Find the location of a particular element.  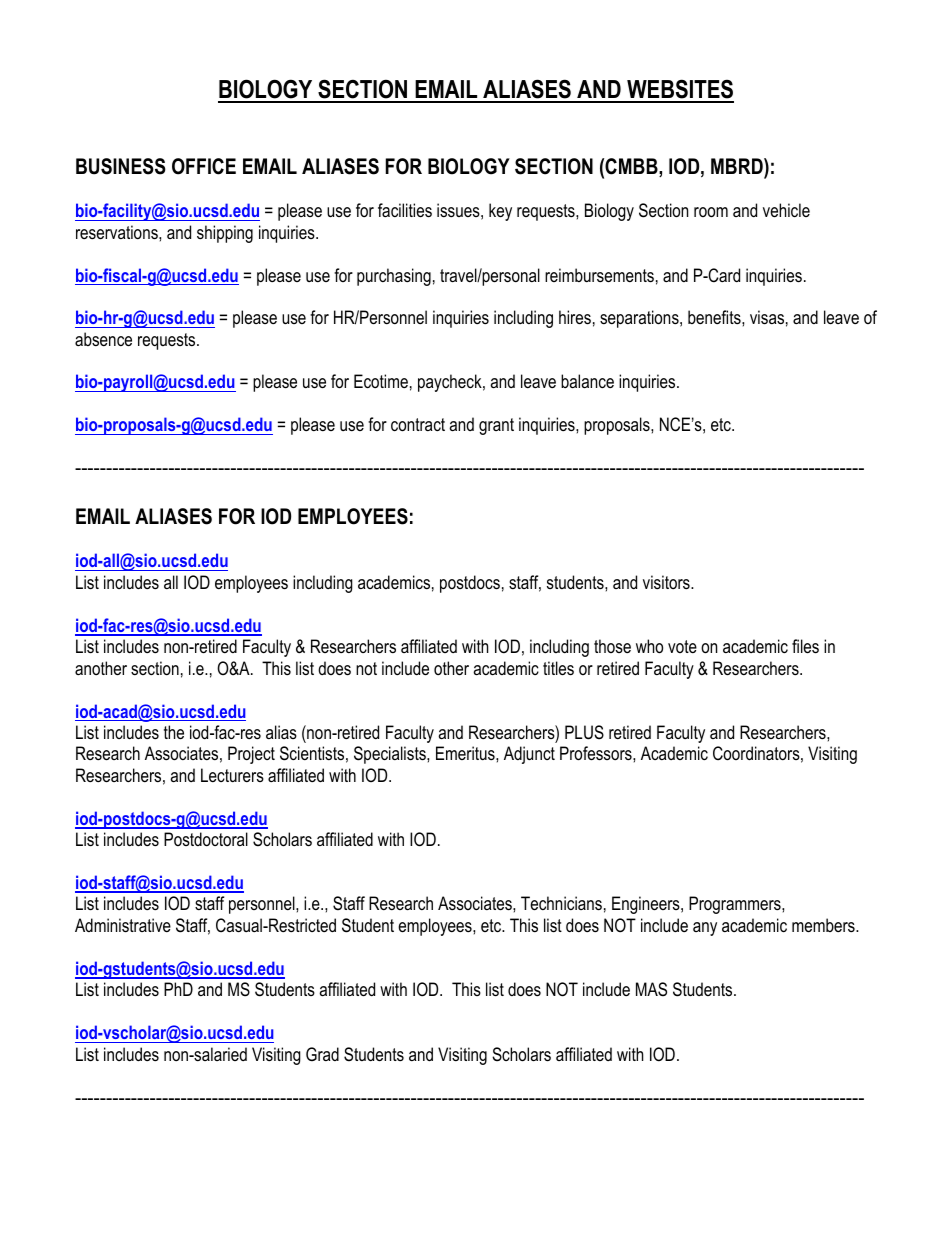

OFFICE is located at coordinates (204, 166).
